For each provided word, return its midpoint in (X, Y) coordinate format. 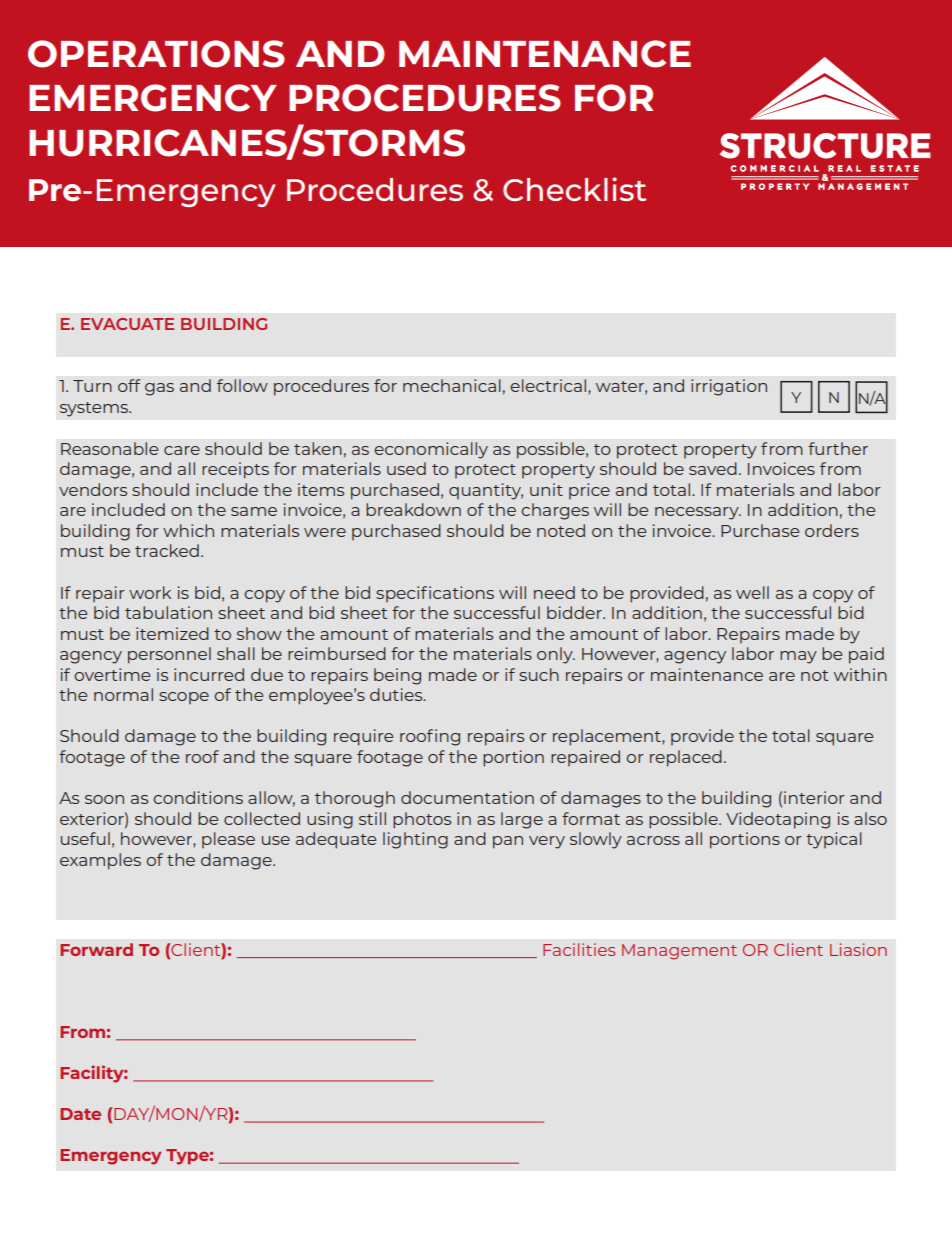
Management (679, 952)
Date (80, 1114)
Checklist (574, 189)
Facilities (579, 949)
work (150, 592)
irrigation (729, 387)
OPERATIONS (156, 54)
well (752, 592)
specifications (435, 594)
